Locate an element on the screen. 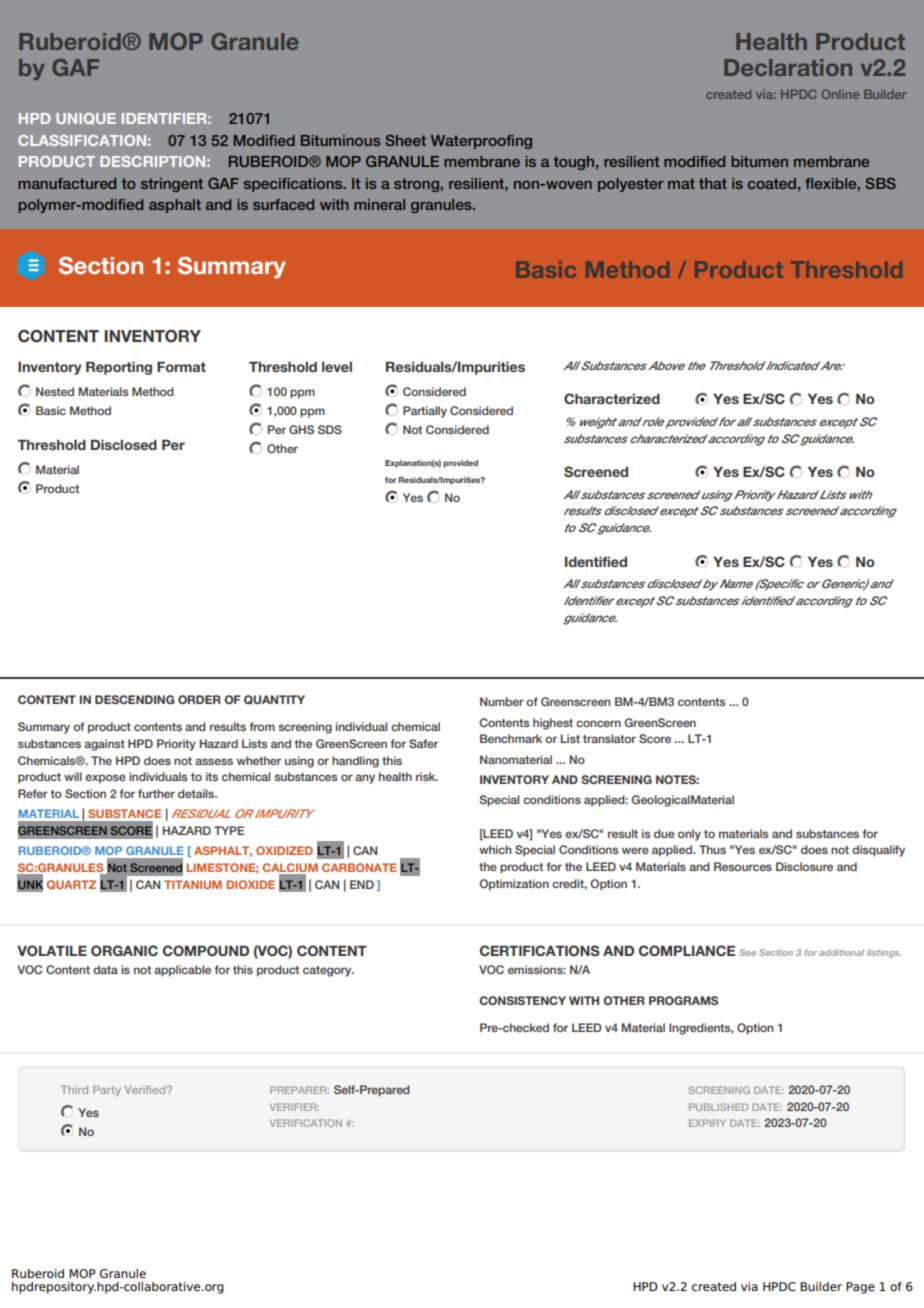 Image resolution: width=924 pixels, height=1308 pixels. further is located at coordinates (156, 793).
